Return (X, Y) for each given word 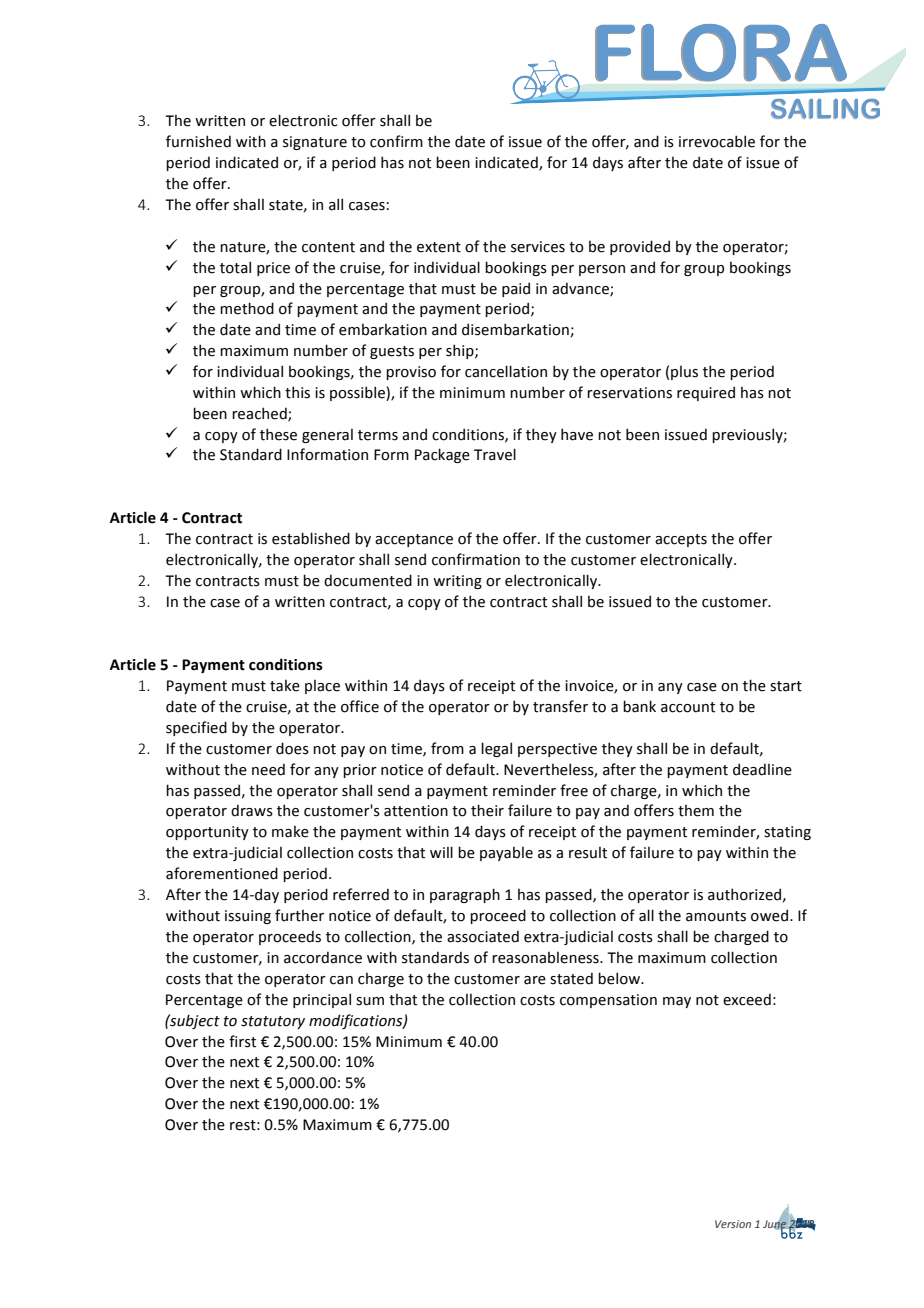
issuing (248, 917)
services (538, 247)
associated (483, 936)
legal (496, 749)
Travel (495, 454)
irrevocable (717, 141)
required (706, 393)
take (285, 686)
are (535, 980)
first (242, 1041)
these (278, 434)
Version (733, 1224)
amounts (716, 916)
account (688, 707)
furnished (198, 141)
